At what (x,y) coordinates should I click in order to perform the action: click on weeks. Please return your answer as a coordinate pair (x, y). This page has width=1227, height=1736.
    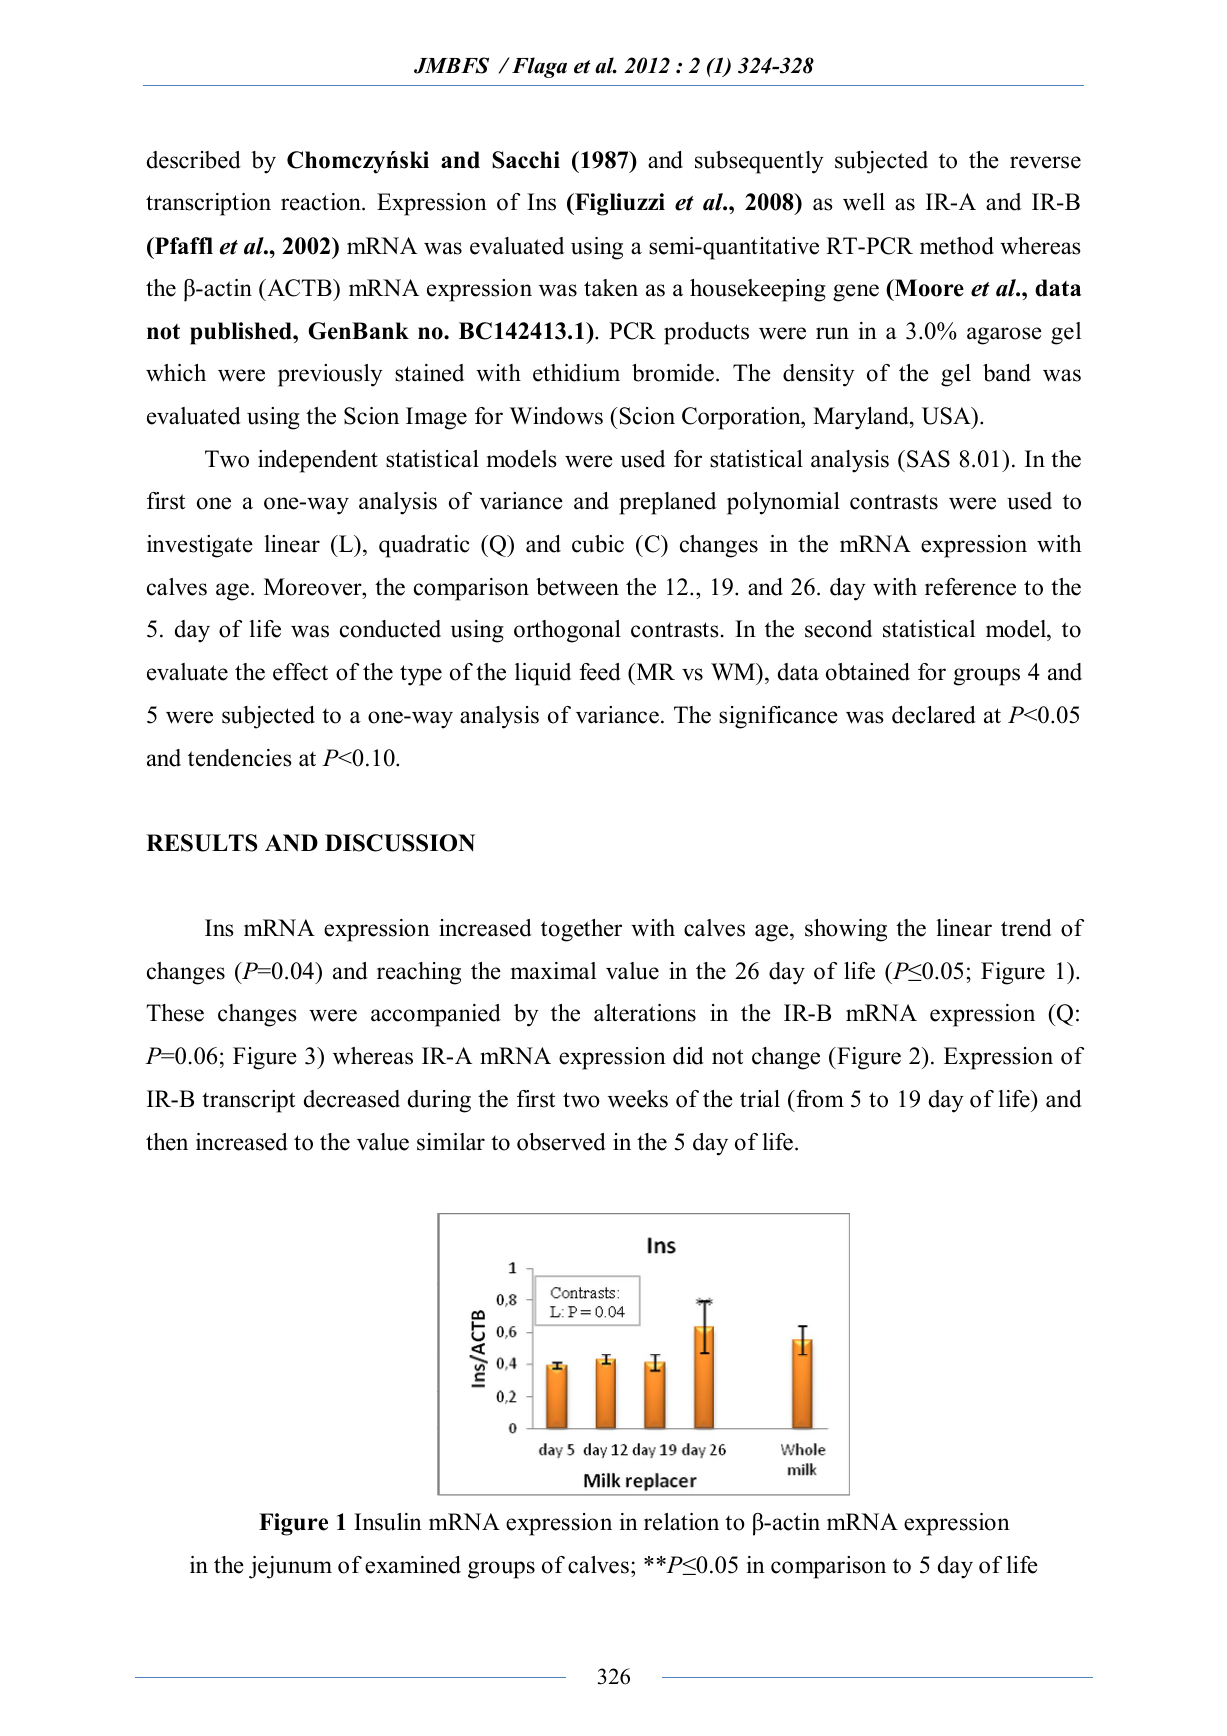
    Looking at the image, I should click on (638, 1099).
